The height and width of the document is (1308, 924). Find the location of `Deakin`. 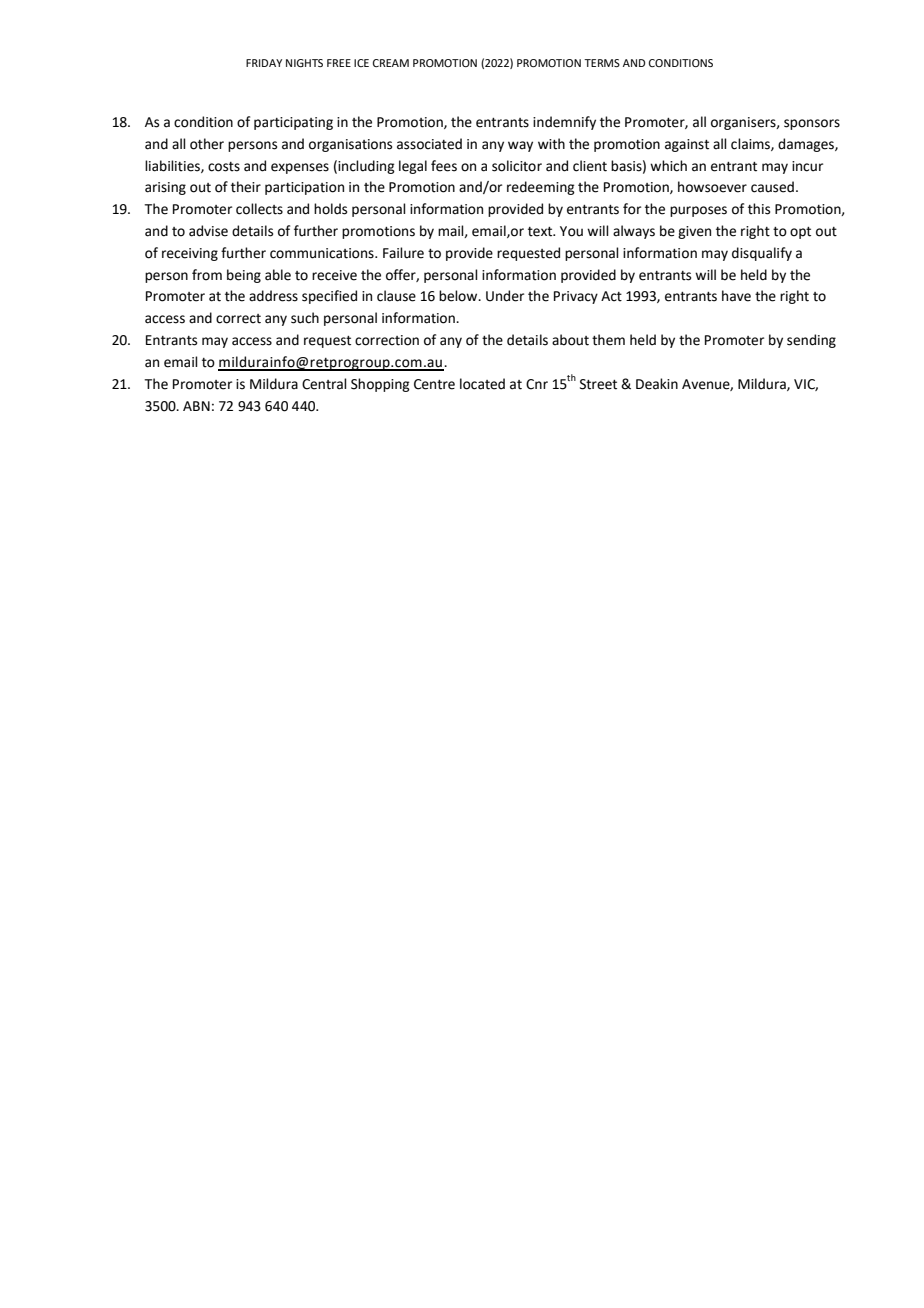

Deakin is located at coordinates (657, 384).
